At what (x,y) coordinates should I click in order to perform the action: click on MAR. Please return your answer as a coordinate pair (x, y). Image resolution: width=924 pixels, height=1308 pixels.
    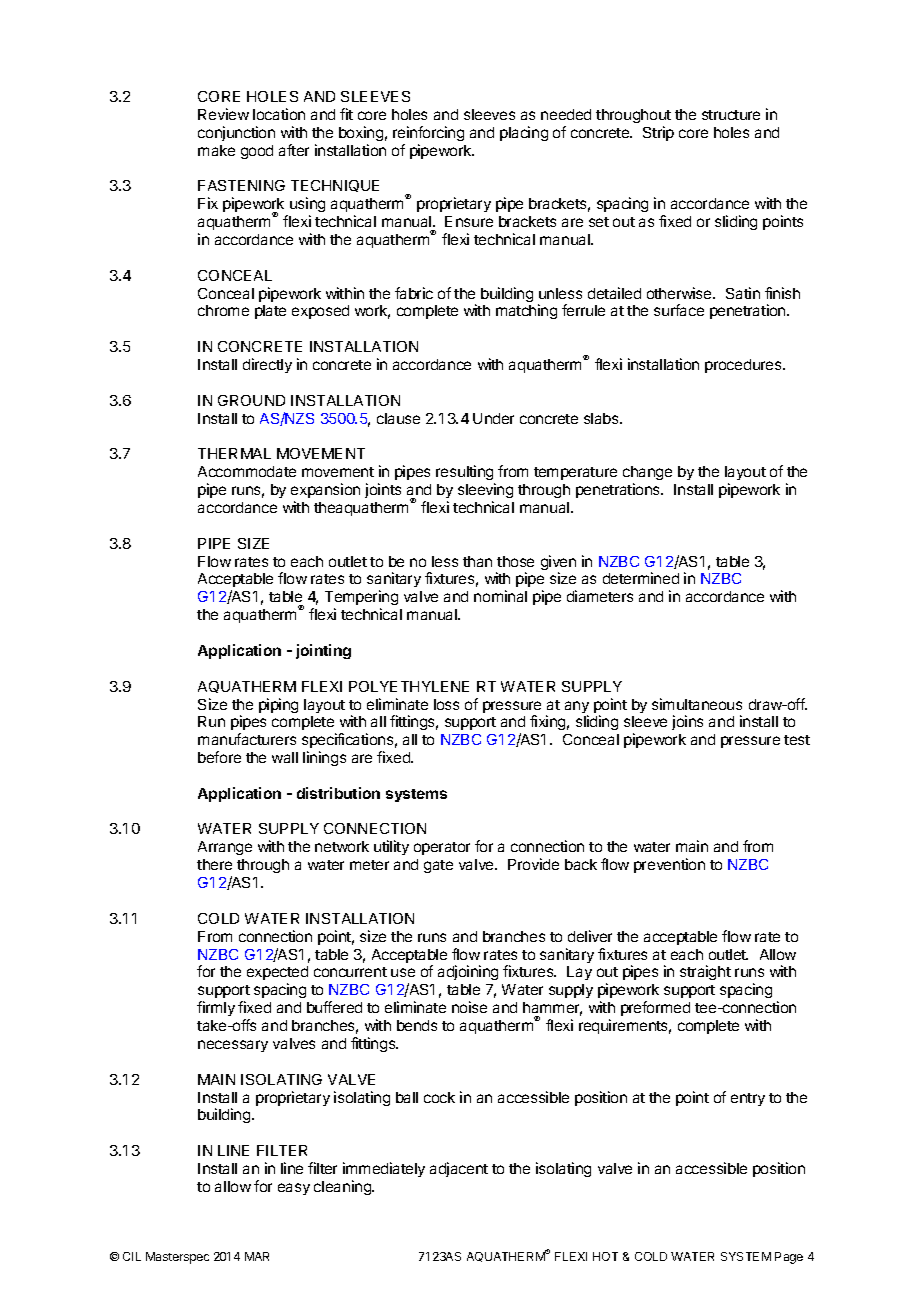
    Looking at the image, I should click on (257, 1256).
